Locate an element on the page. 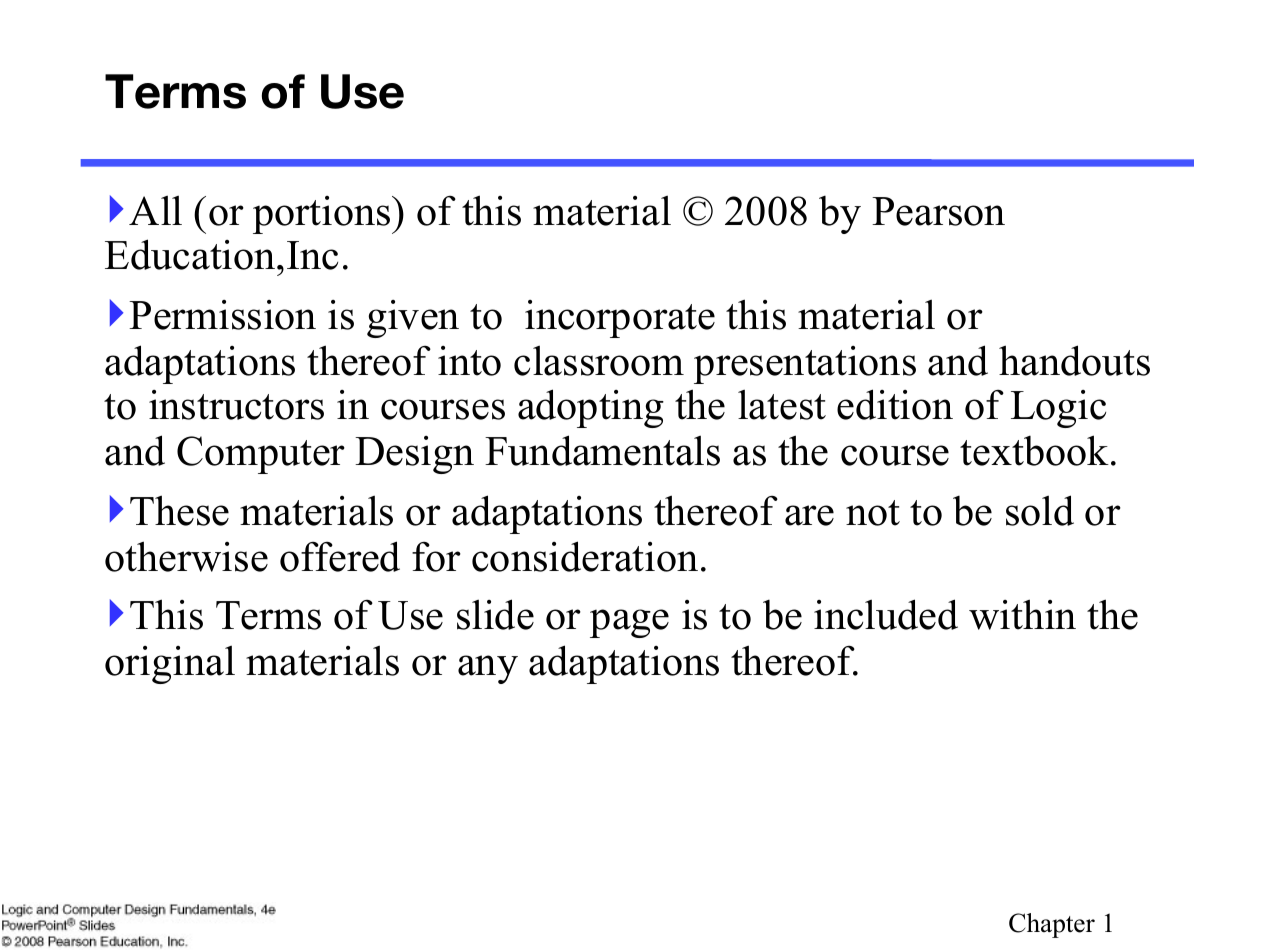 Image resolution: width=1270 pixels, height=952 pixels. instructors is located at coordinates (236, 405).
